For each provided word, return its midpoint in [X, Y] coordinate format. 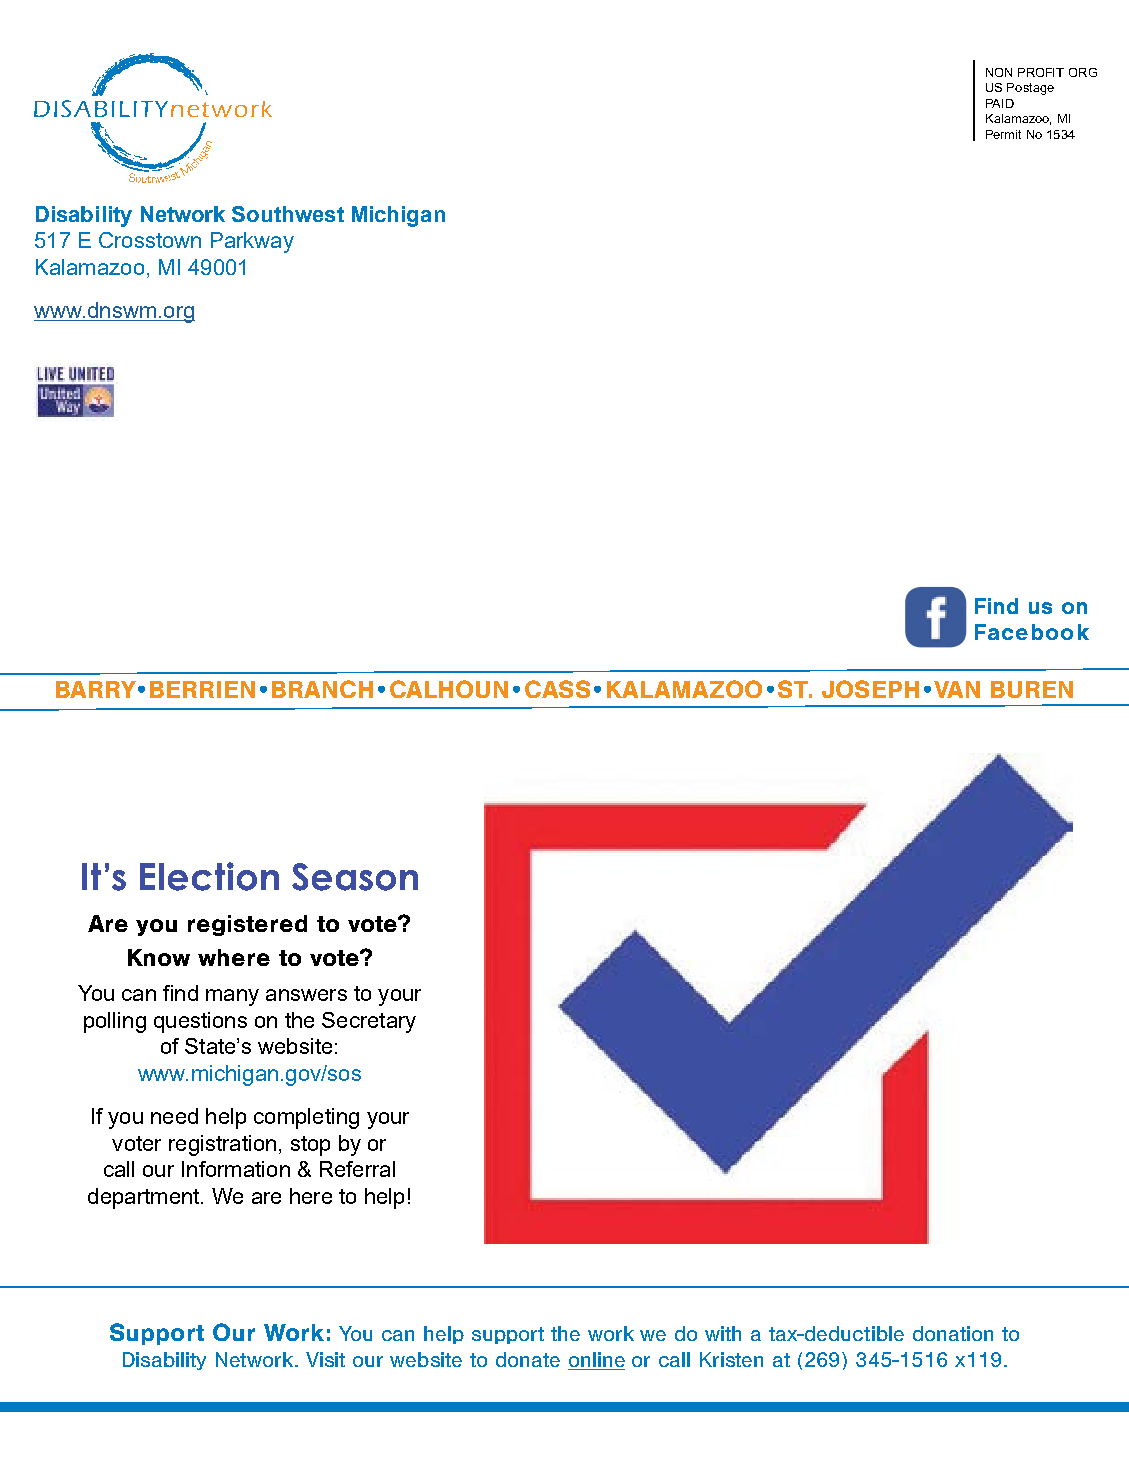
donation [953, 1333]
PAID [1000, 103]
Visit [325, 1359]
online [596, 1361]
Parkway [252, 242]
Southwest [288, 214]
